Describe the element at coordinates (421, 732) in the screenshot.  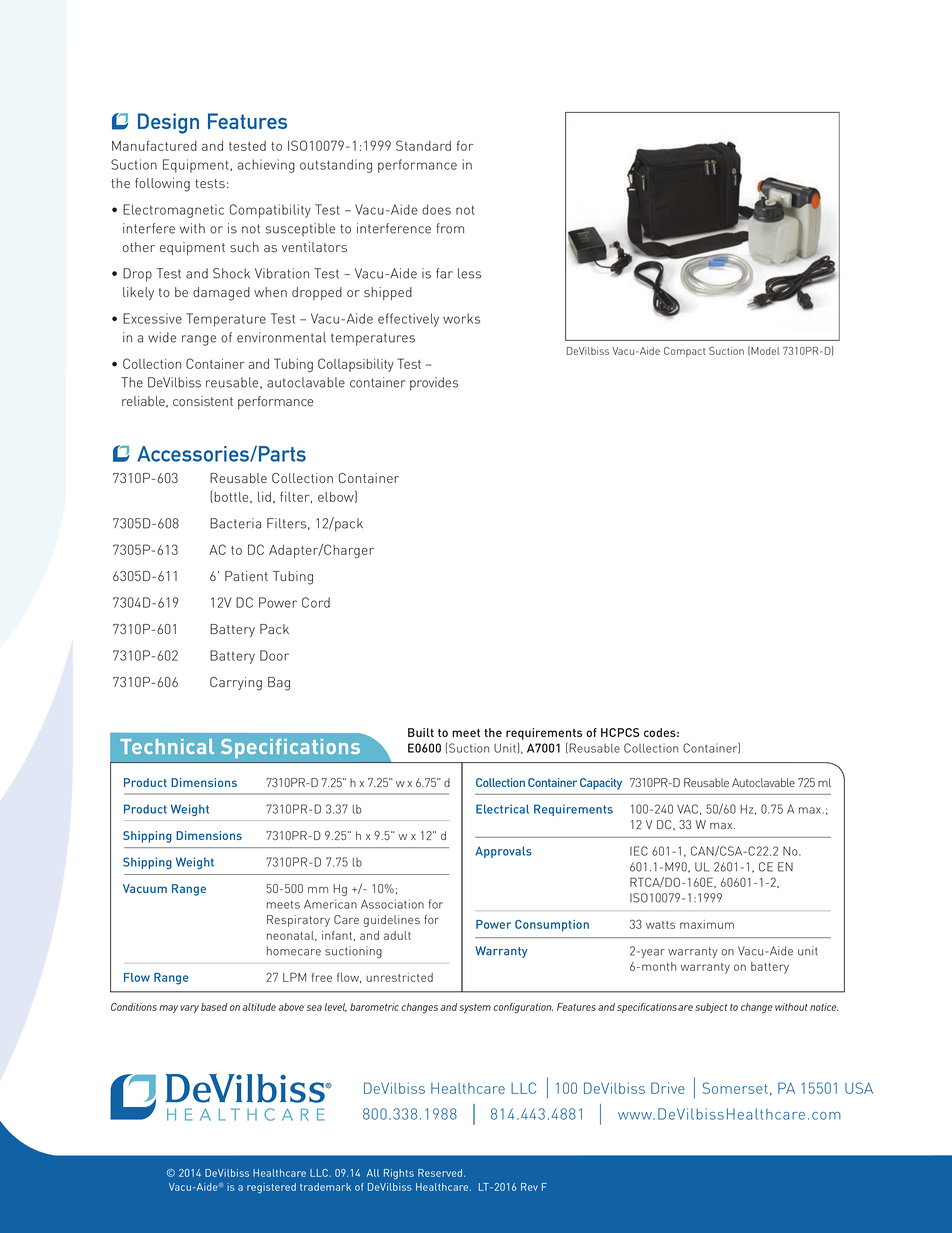
I see `Built` at that location.
